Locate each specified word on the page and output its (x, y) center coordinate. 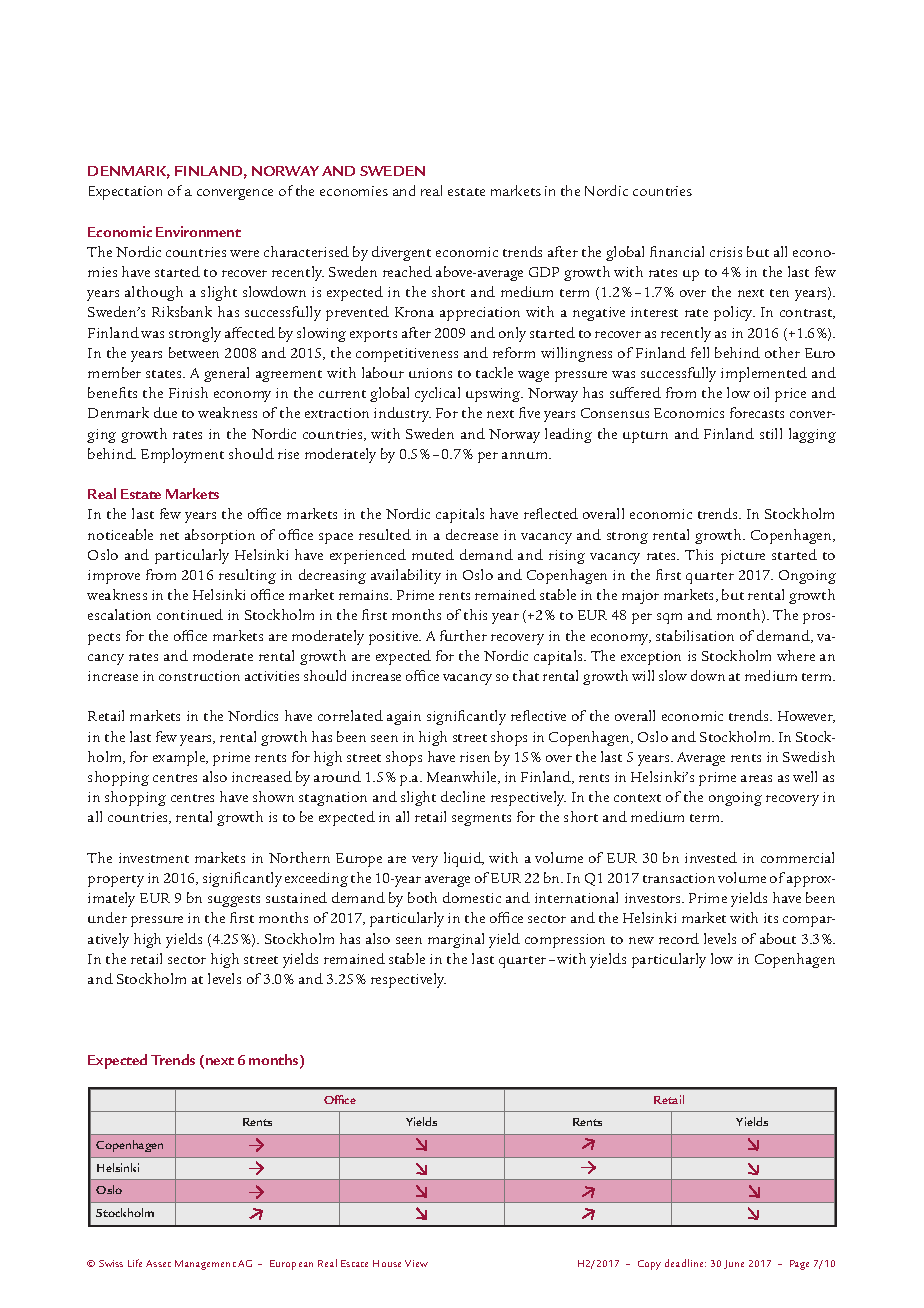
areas (756, 778)
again (404, 718)
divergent (401, 253)
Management (205, 1265)
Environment (198, 231)
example (180, 758)
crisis (726, 252)
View (416, 1263)
